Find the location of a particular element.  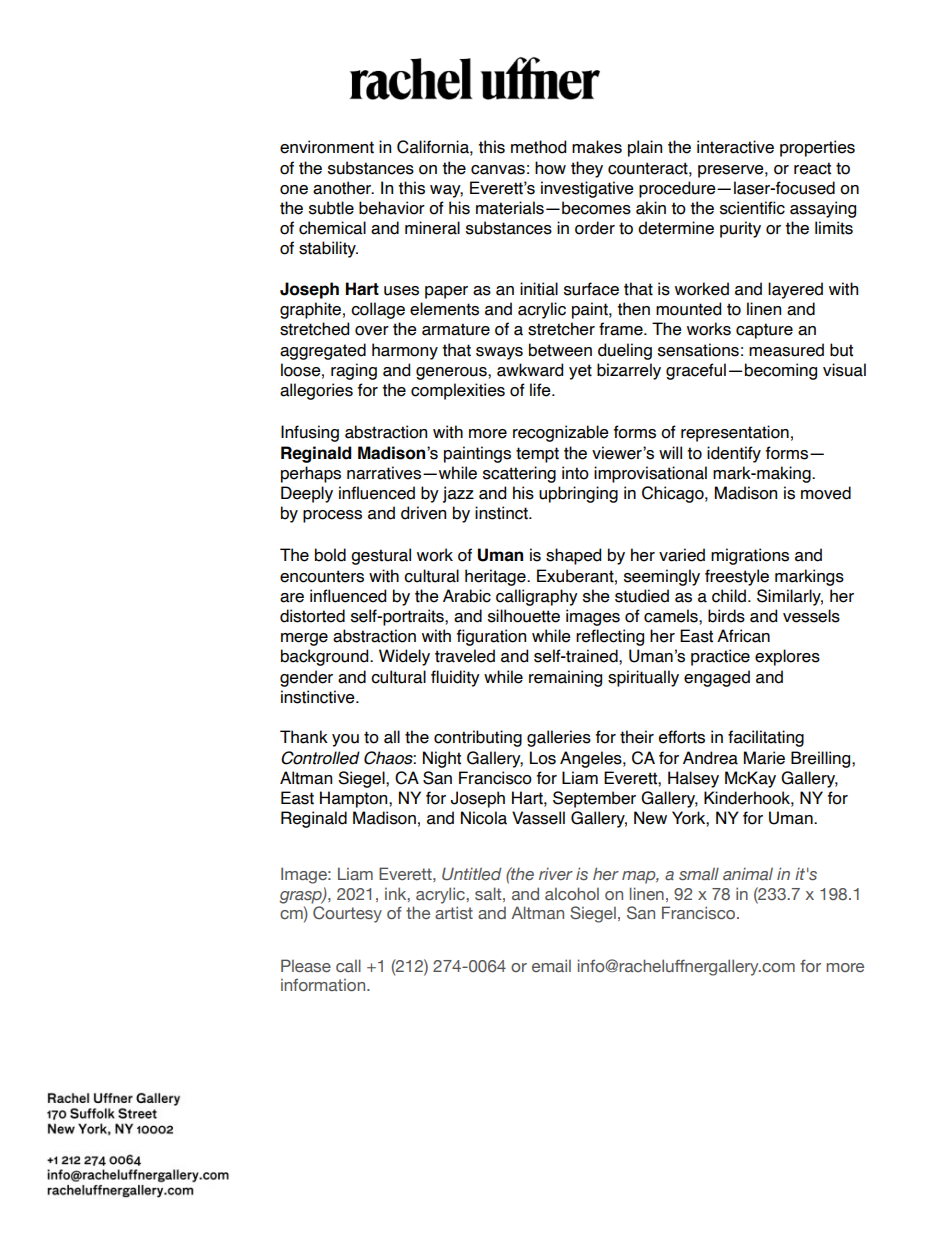

another is located at coordinates (343, 188).
